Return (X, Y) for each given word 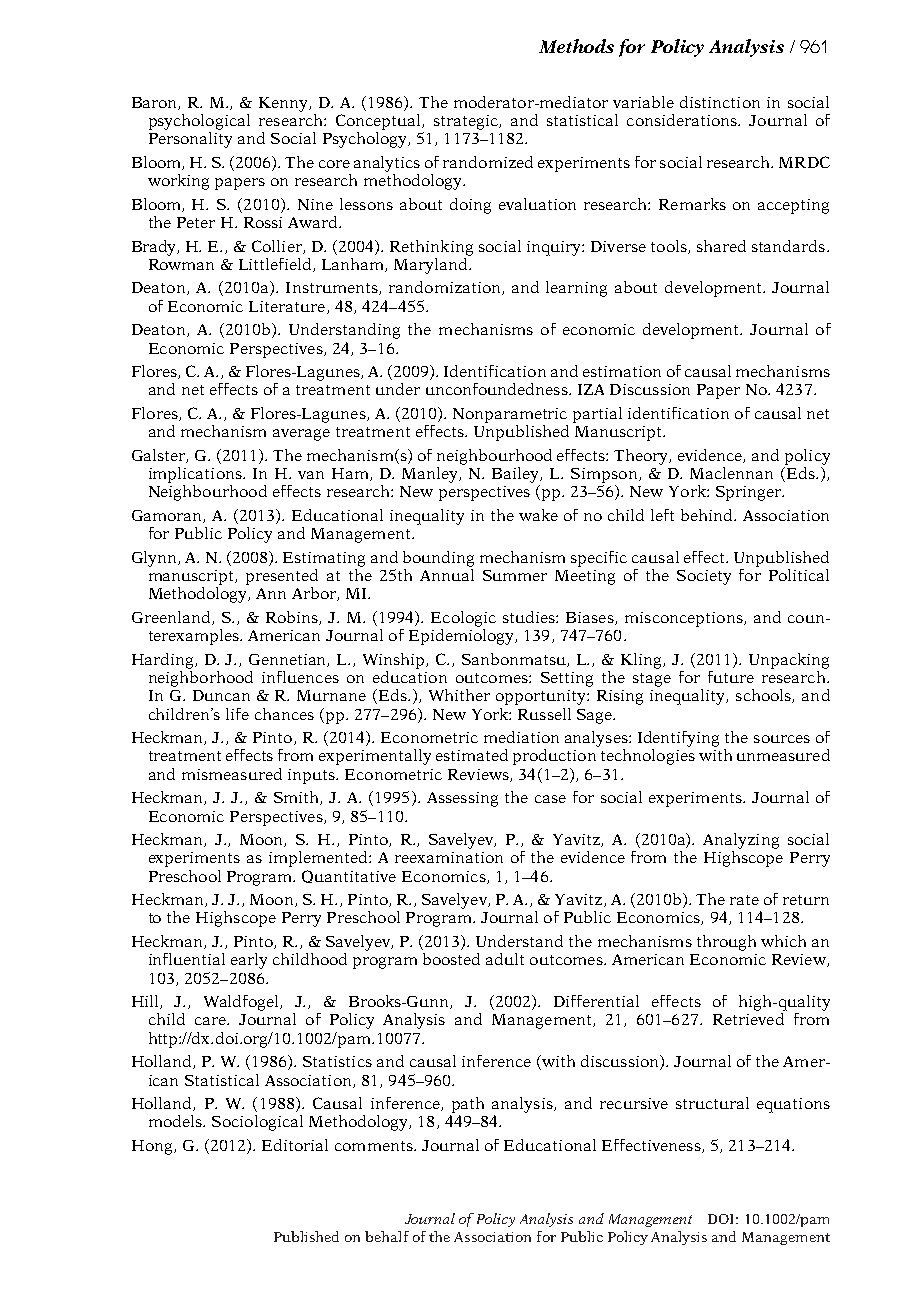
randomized (488, 162)
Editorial (295, 1145)
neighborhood (201, 677)
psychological (199, 122)
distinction (720, 102)
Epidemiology (463, 635)
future (731, 677)
